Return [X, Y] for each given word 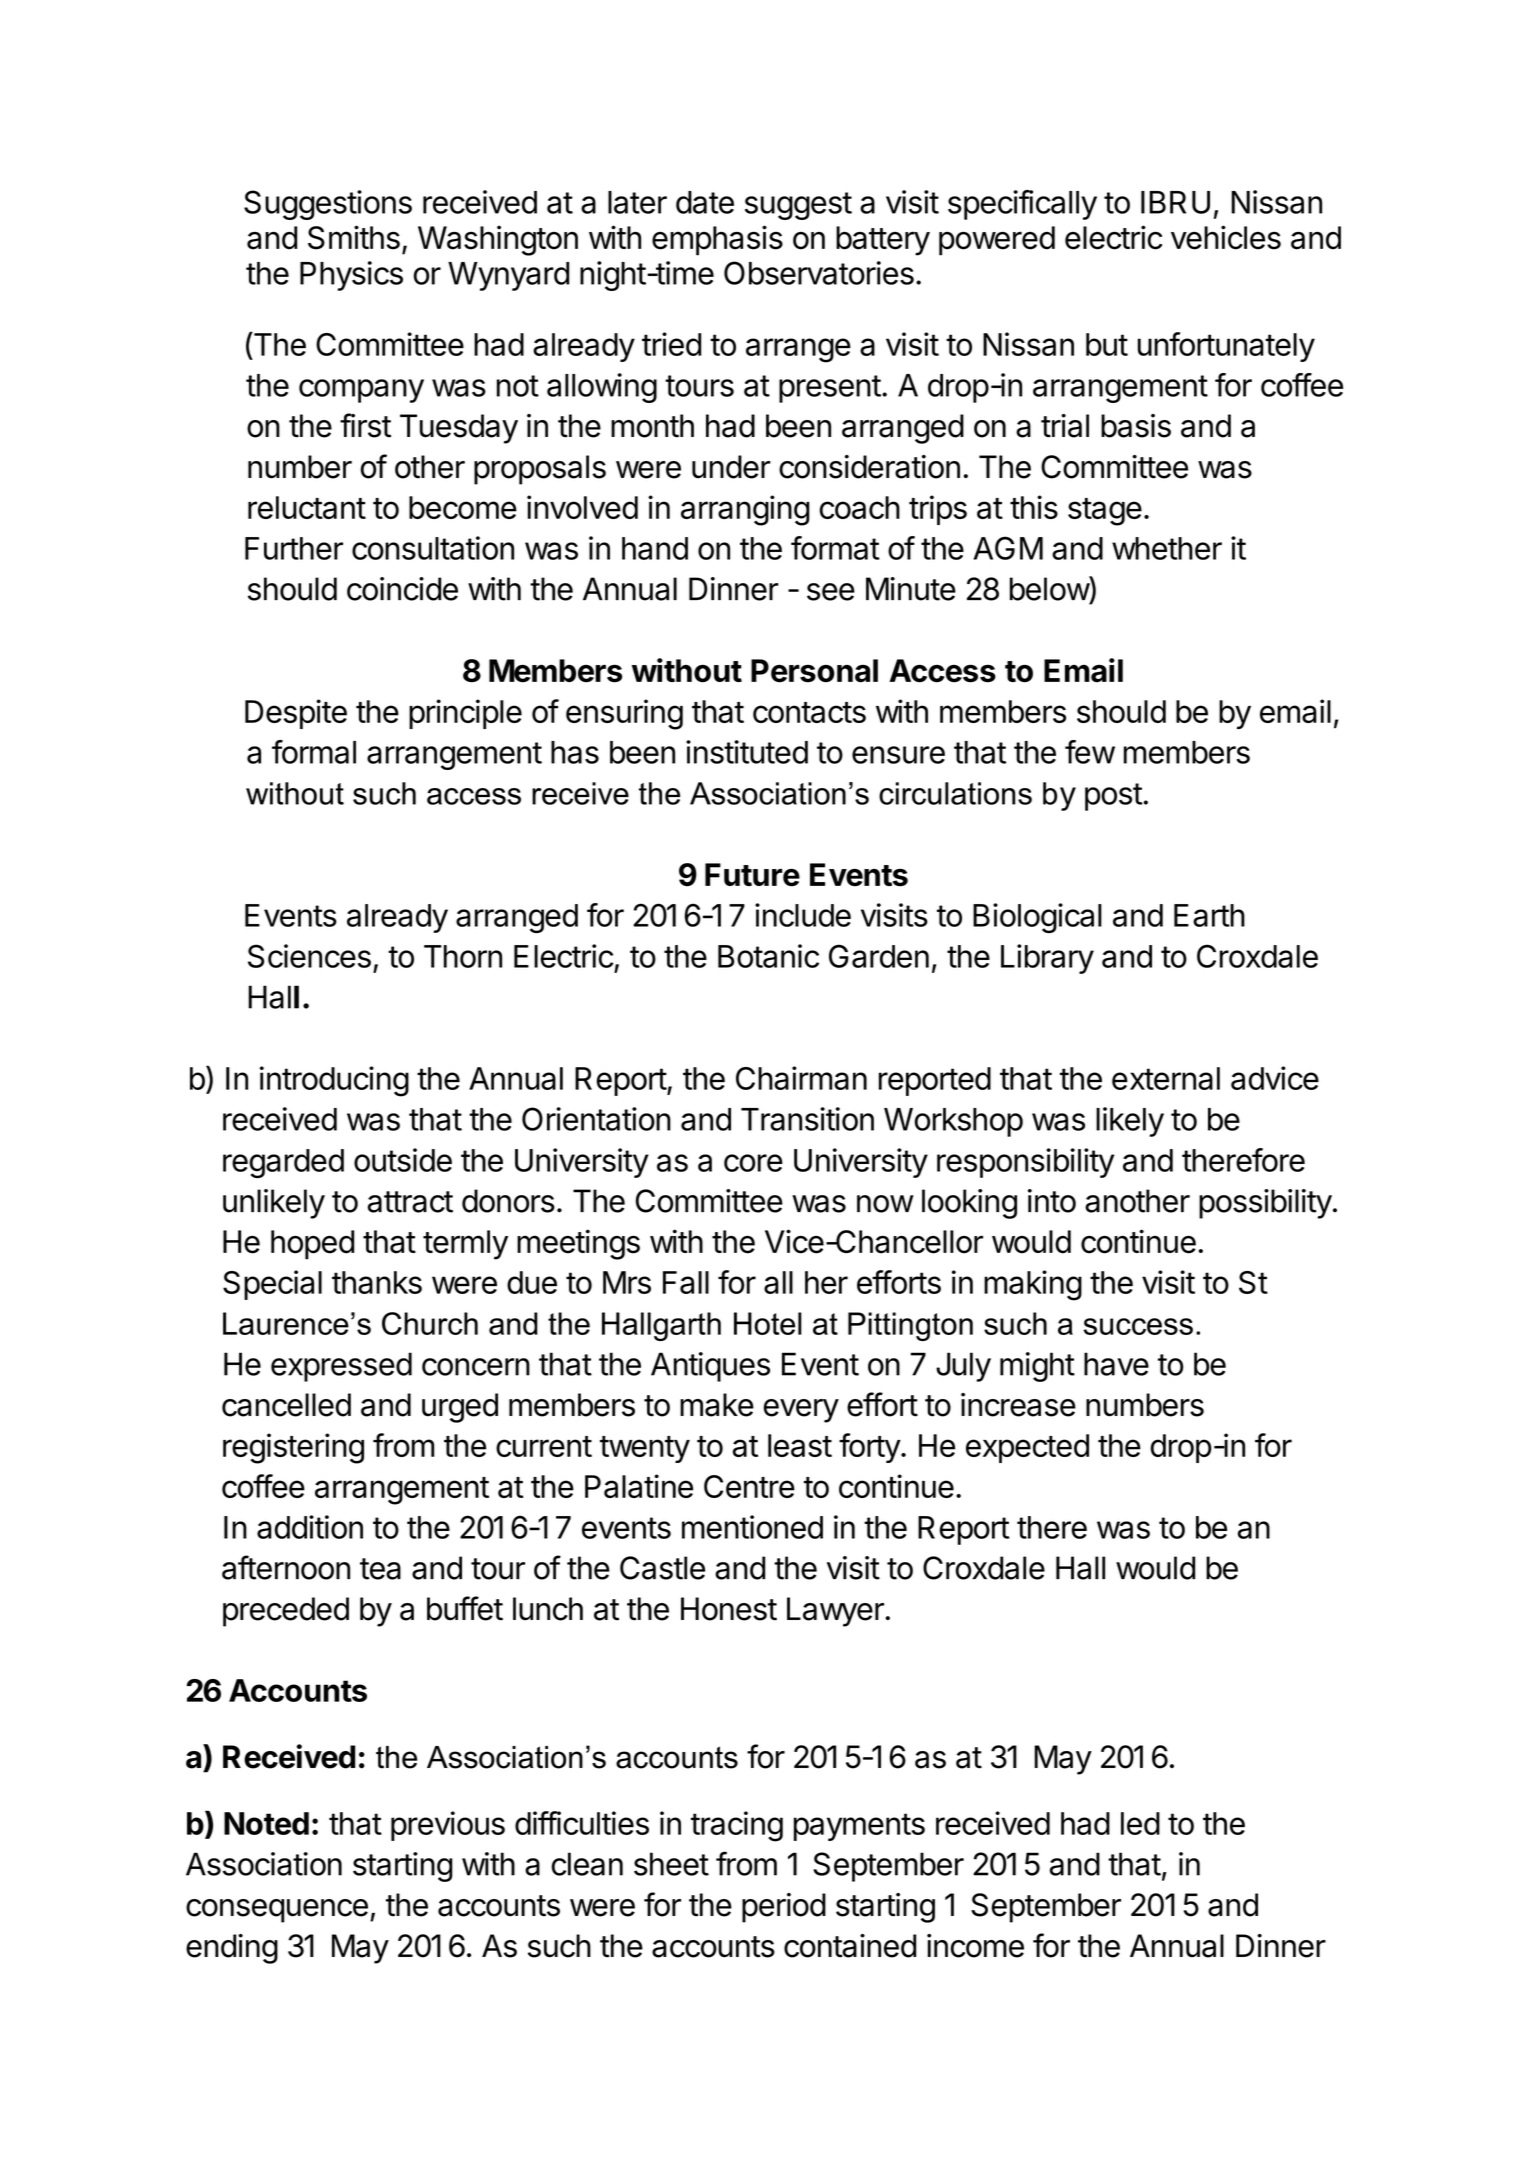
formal [314, 752]
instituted [747, 752]
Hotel [768, 1323]
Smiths [354, 237]
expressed [341, 1367]
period [784, 1908]
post [1114, 797]
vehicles [1226, 237]
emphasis [717, 240]
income [975, 1946]
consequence [277, 1911]
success [1138, 1326]
